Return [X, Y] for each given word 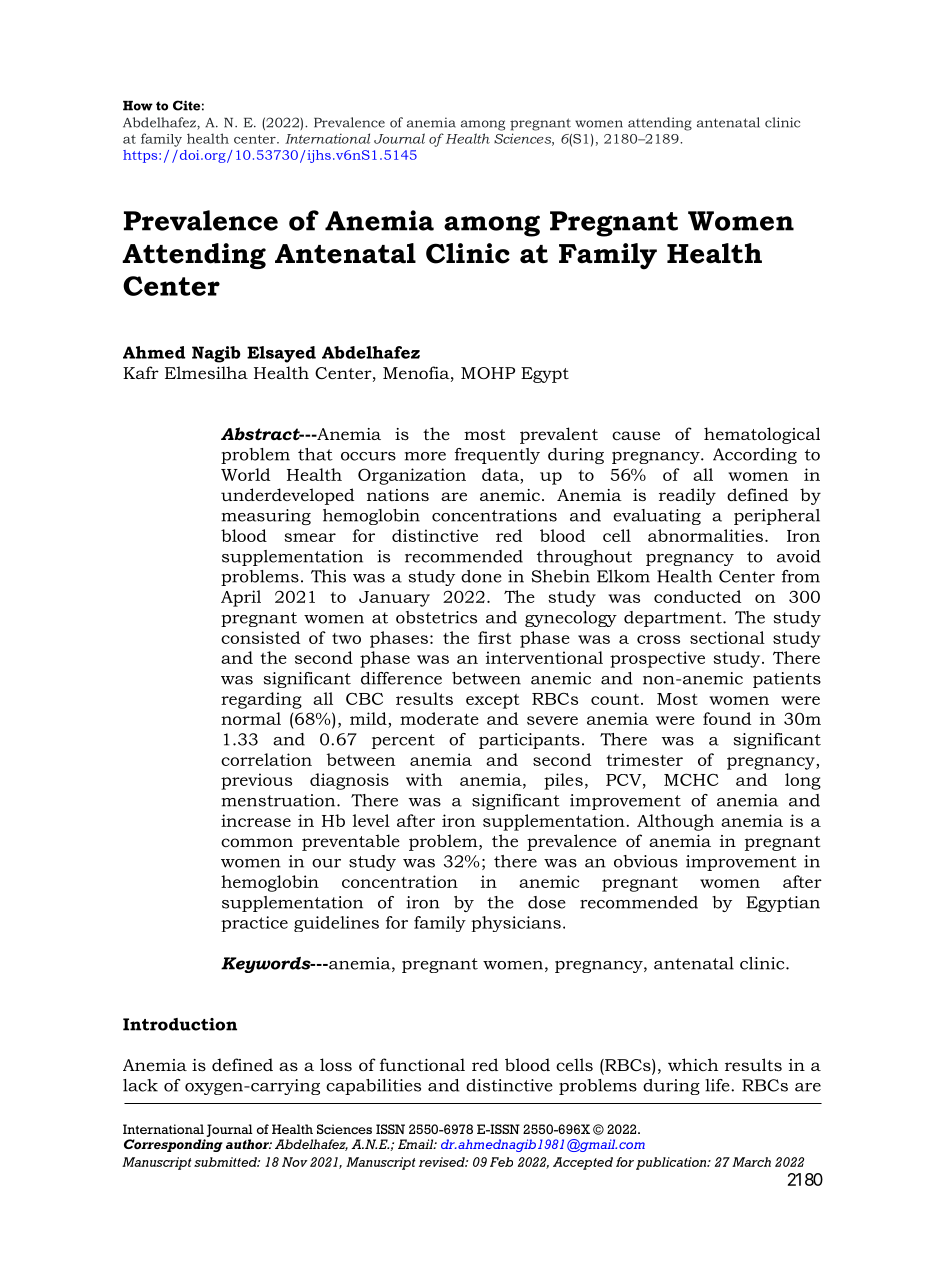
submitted [227, 1162]
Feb [501, 1162]
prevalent [559, 435]
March [751, 1162]
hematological [762, 435]
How [138, 106]
